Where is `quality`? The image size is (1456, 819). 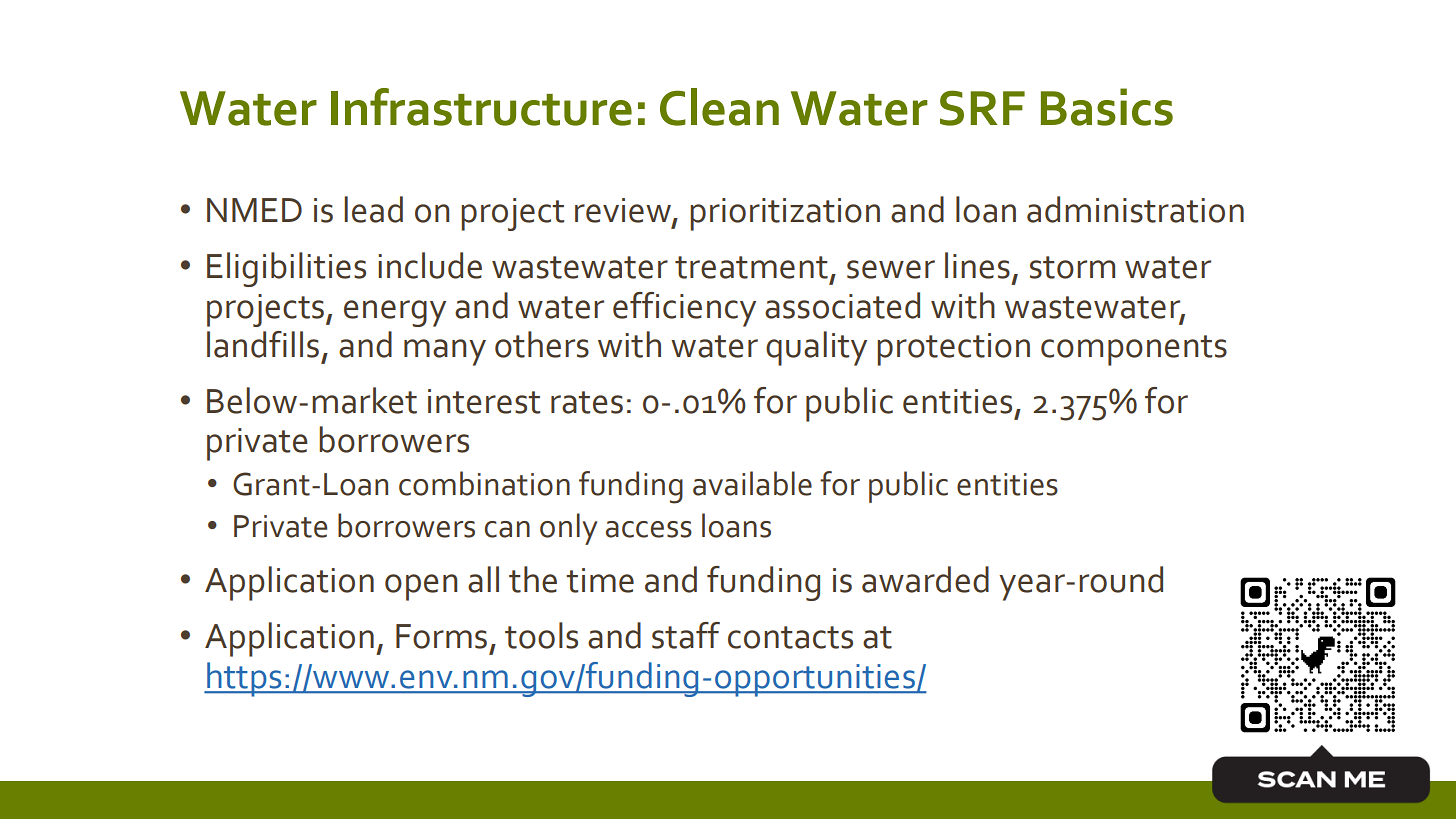 quality is located at coordinates (816, 348).
